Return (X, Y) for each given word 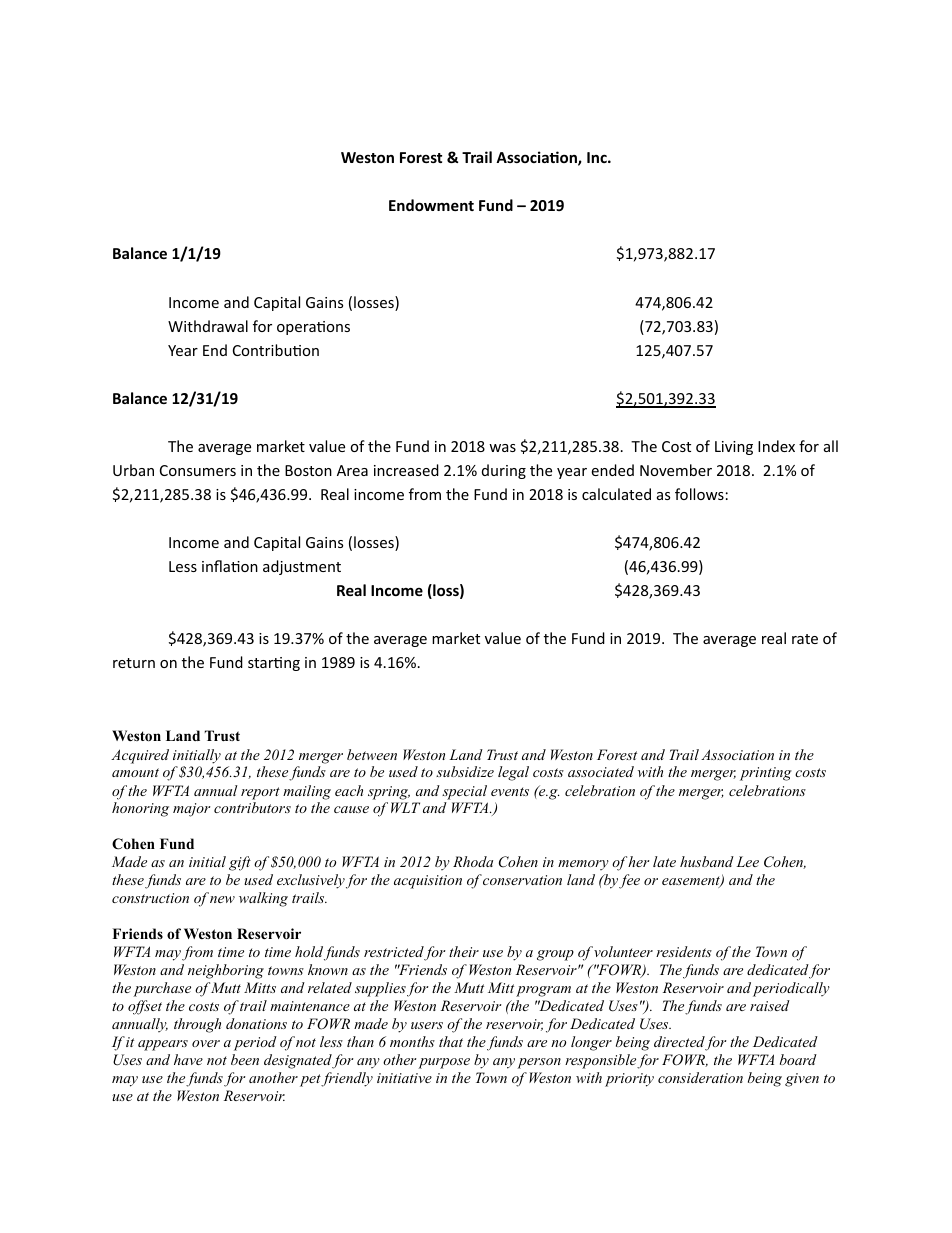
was (502, 448)
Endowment (431, 205)
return (134, 663)
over (206, 1043)
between (372, 754)
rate (805, 639)
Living (734, 448)
